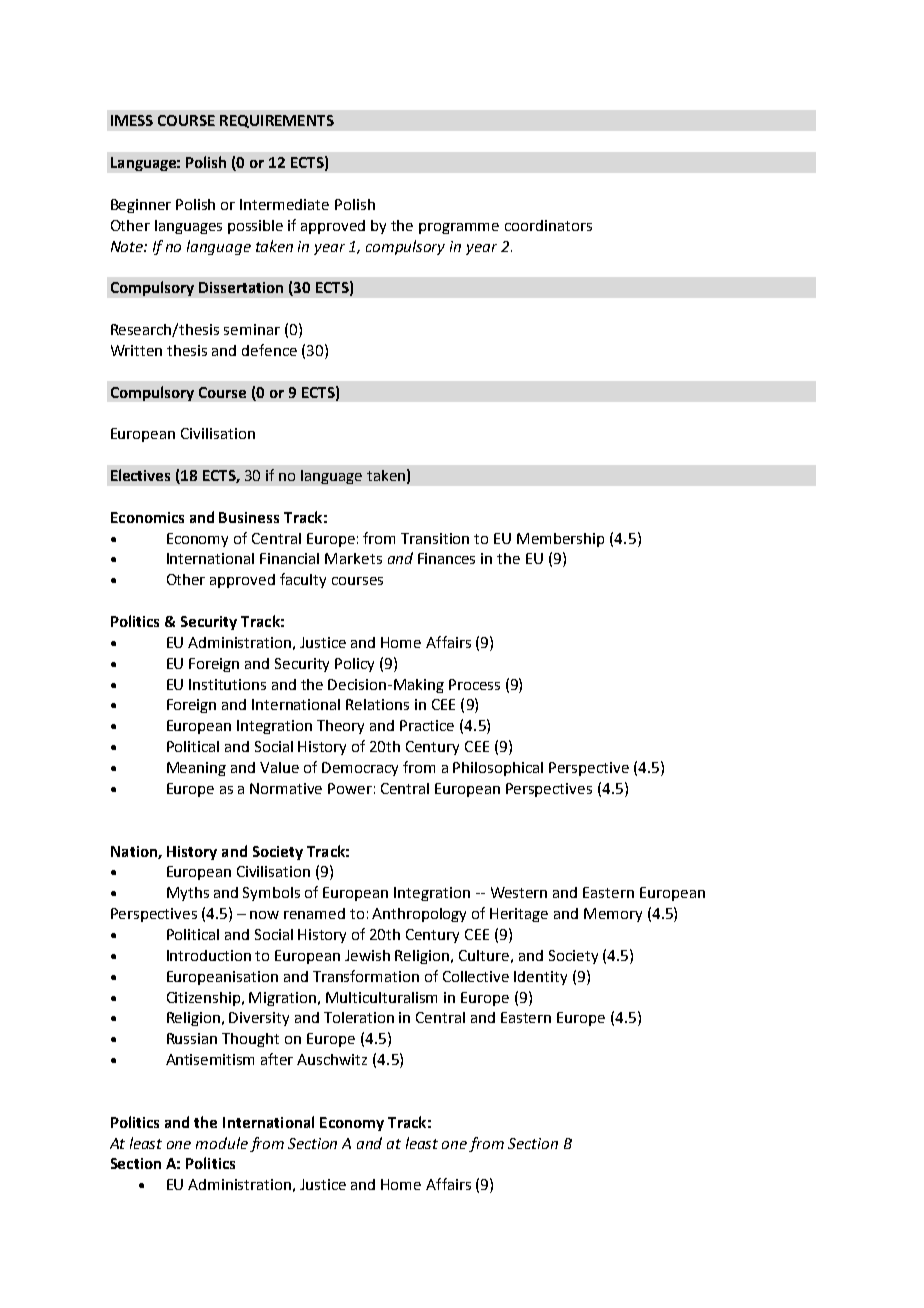 The image size is (924, 1308). I want to click on Beginner, so click(141, 206).
